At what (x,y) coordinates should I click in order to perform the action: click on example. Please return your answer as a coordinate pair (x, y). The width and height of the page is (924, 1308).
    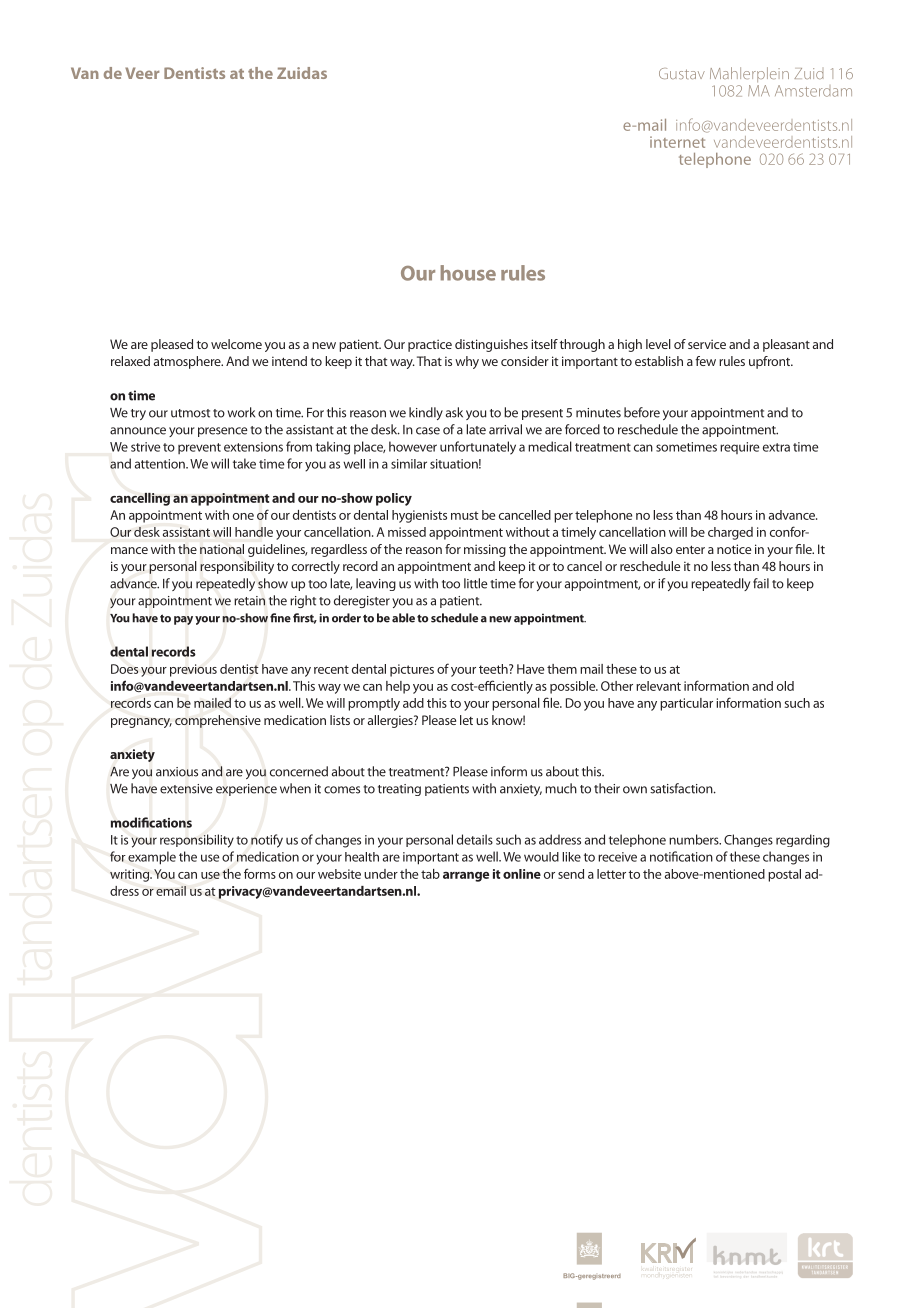
    Looking at the image, I should click on (152, 858).
